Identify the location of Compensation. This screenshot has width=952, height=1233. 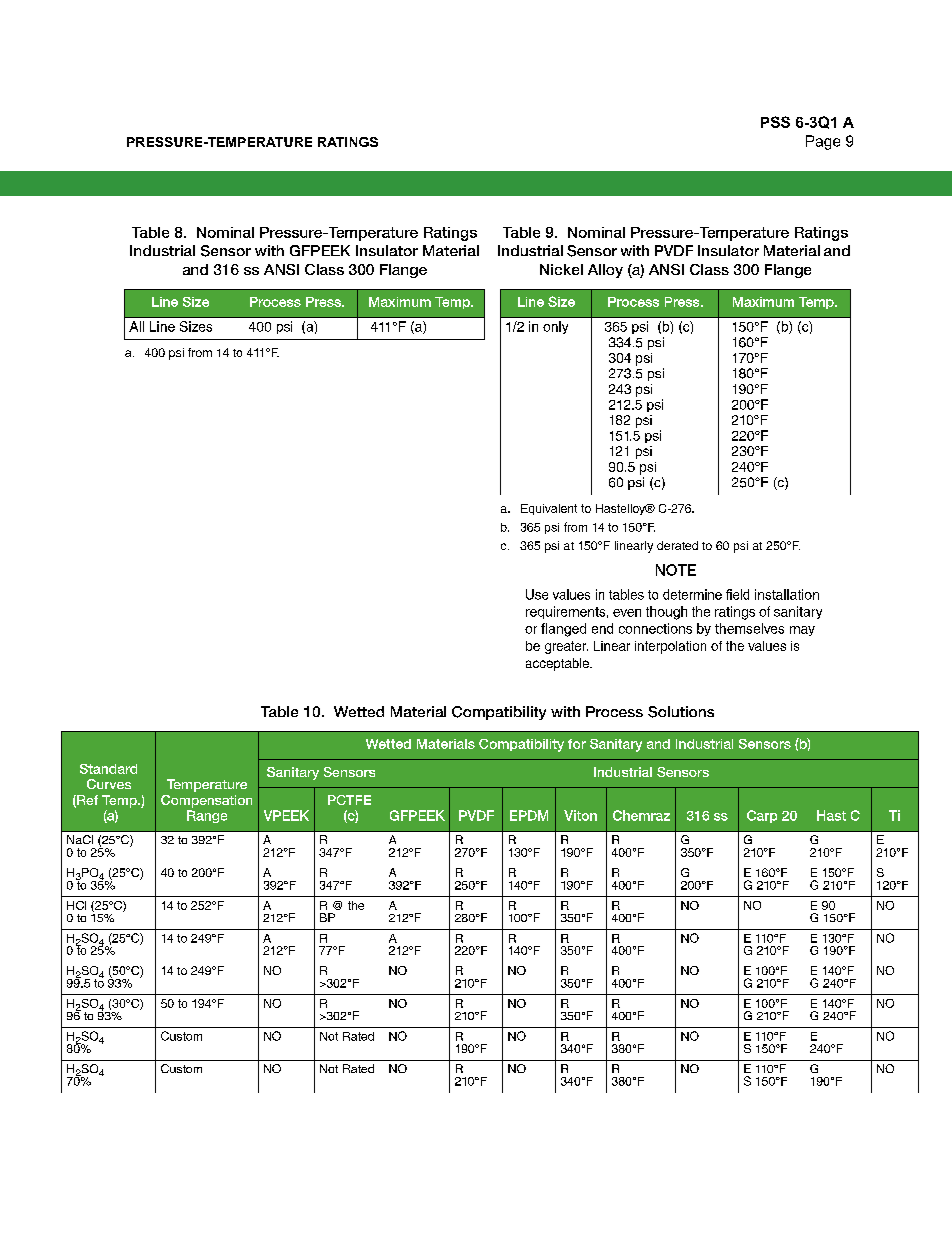
(206, 801).
